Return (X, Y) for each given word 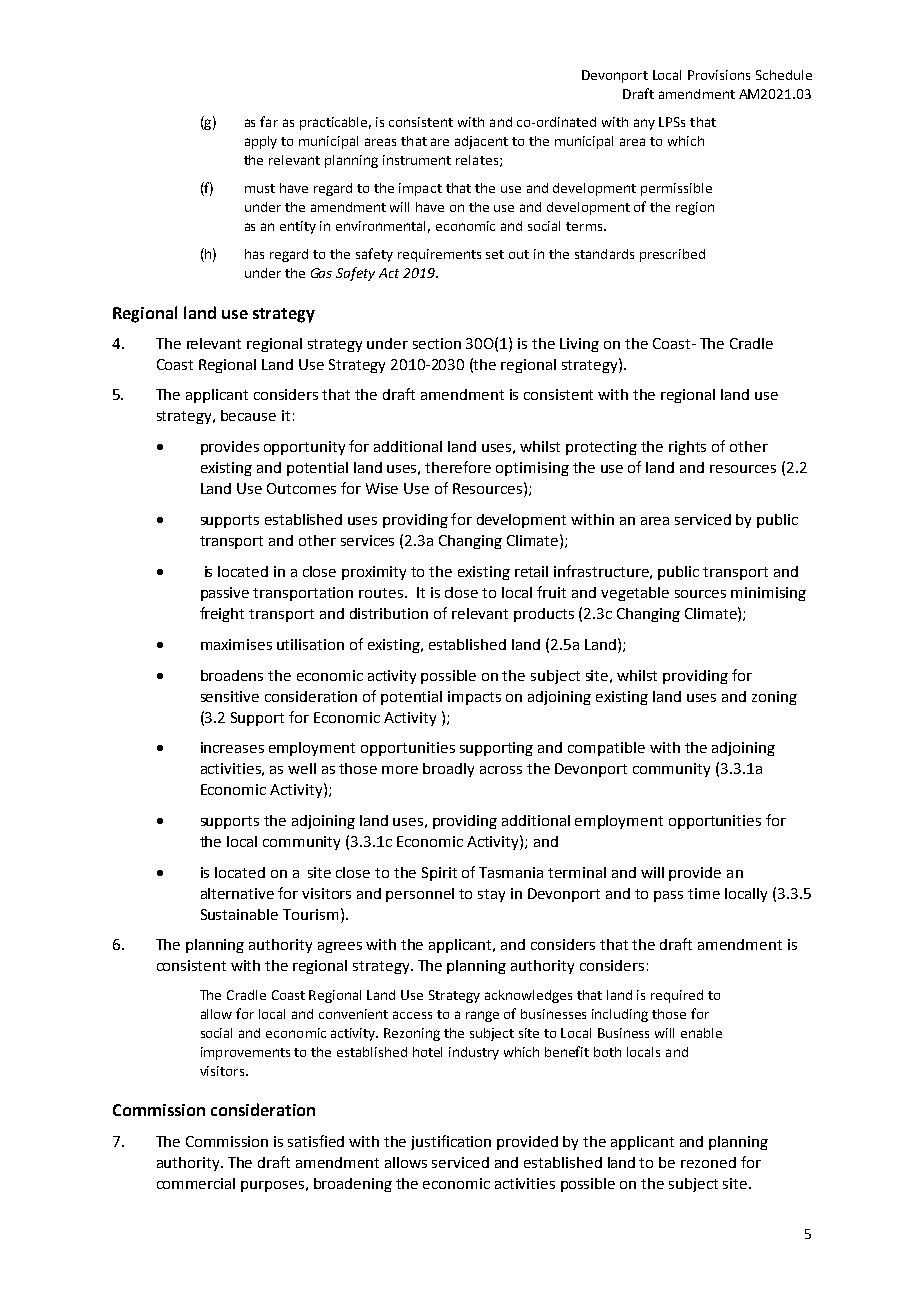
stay (491, 895)
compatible (606, 749)
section (437, 343)
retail (531, 571)
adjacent (481, 142)
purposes (272, 1186)
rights (687, 448)
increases (232, 747)
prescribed (672, 255)
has (254, 254)
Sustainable (239, 914)
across (501, 770)
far (269, 121)
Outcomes (301, 488)
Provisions (719, 75)
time (704, 893)
